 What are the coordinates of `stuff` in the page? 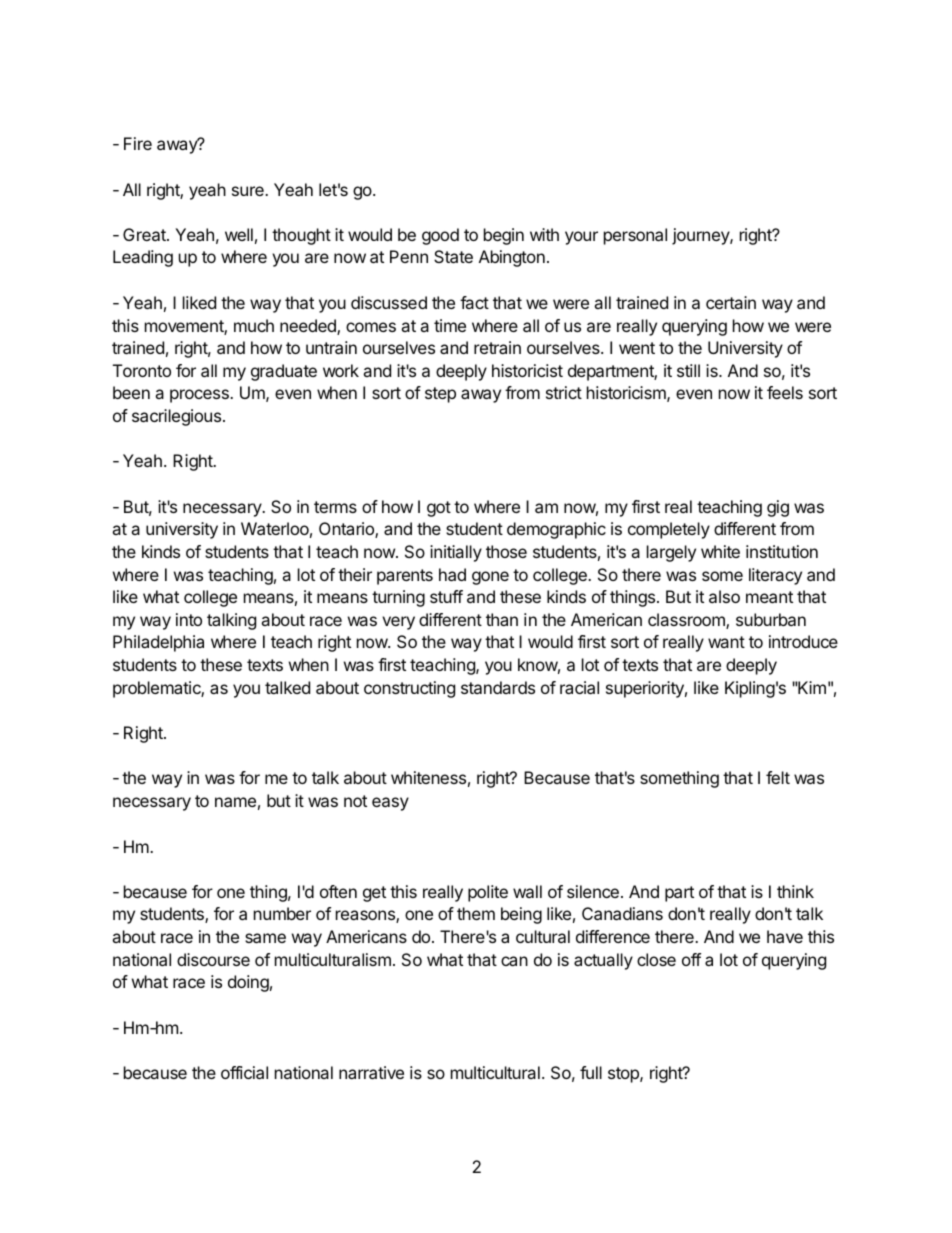 It's located at (446, 596).
